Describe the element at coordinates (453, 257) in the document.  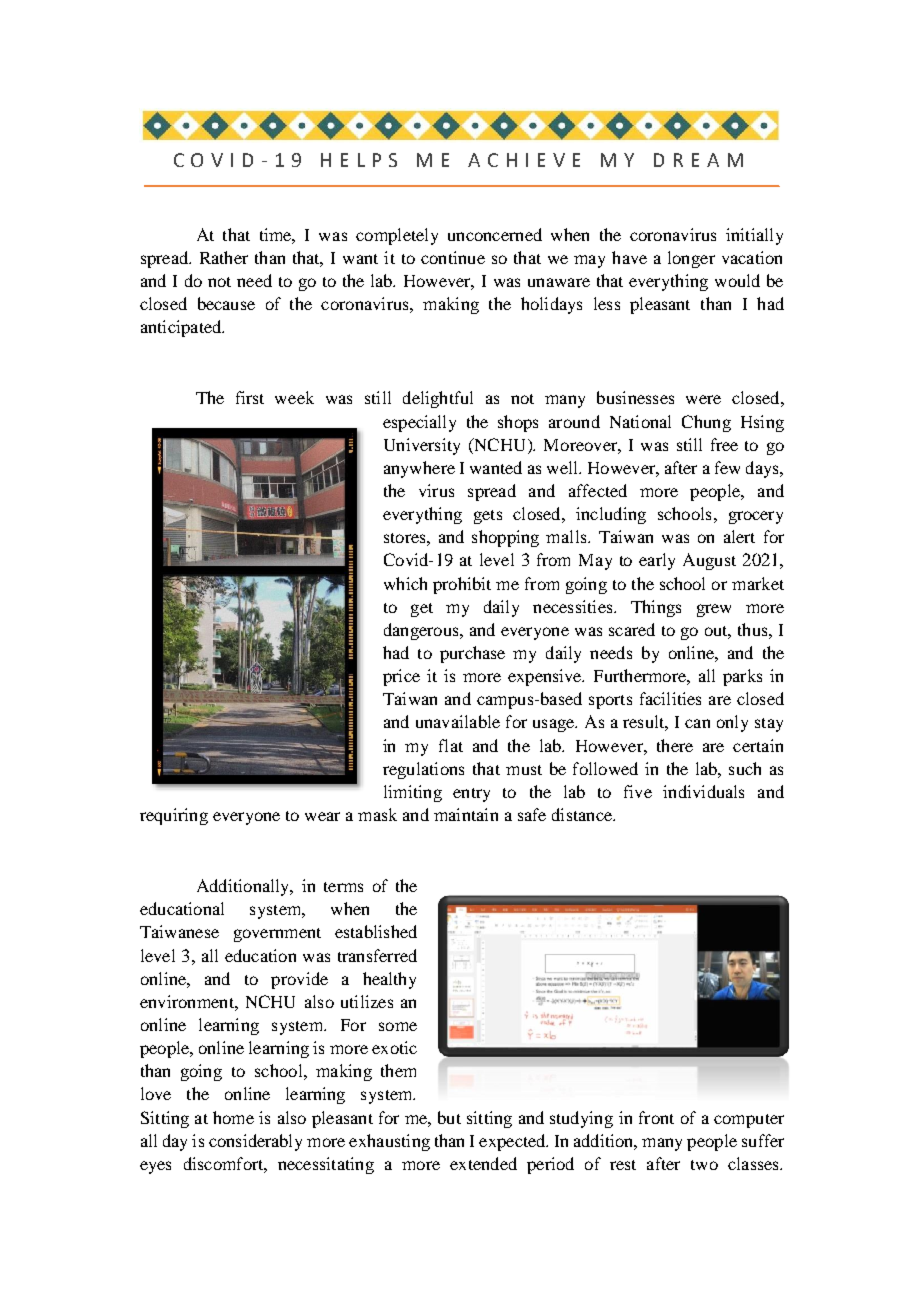
I see `continue` at that location.
